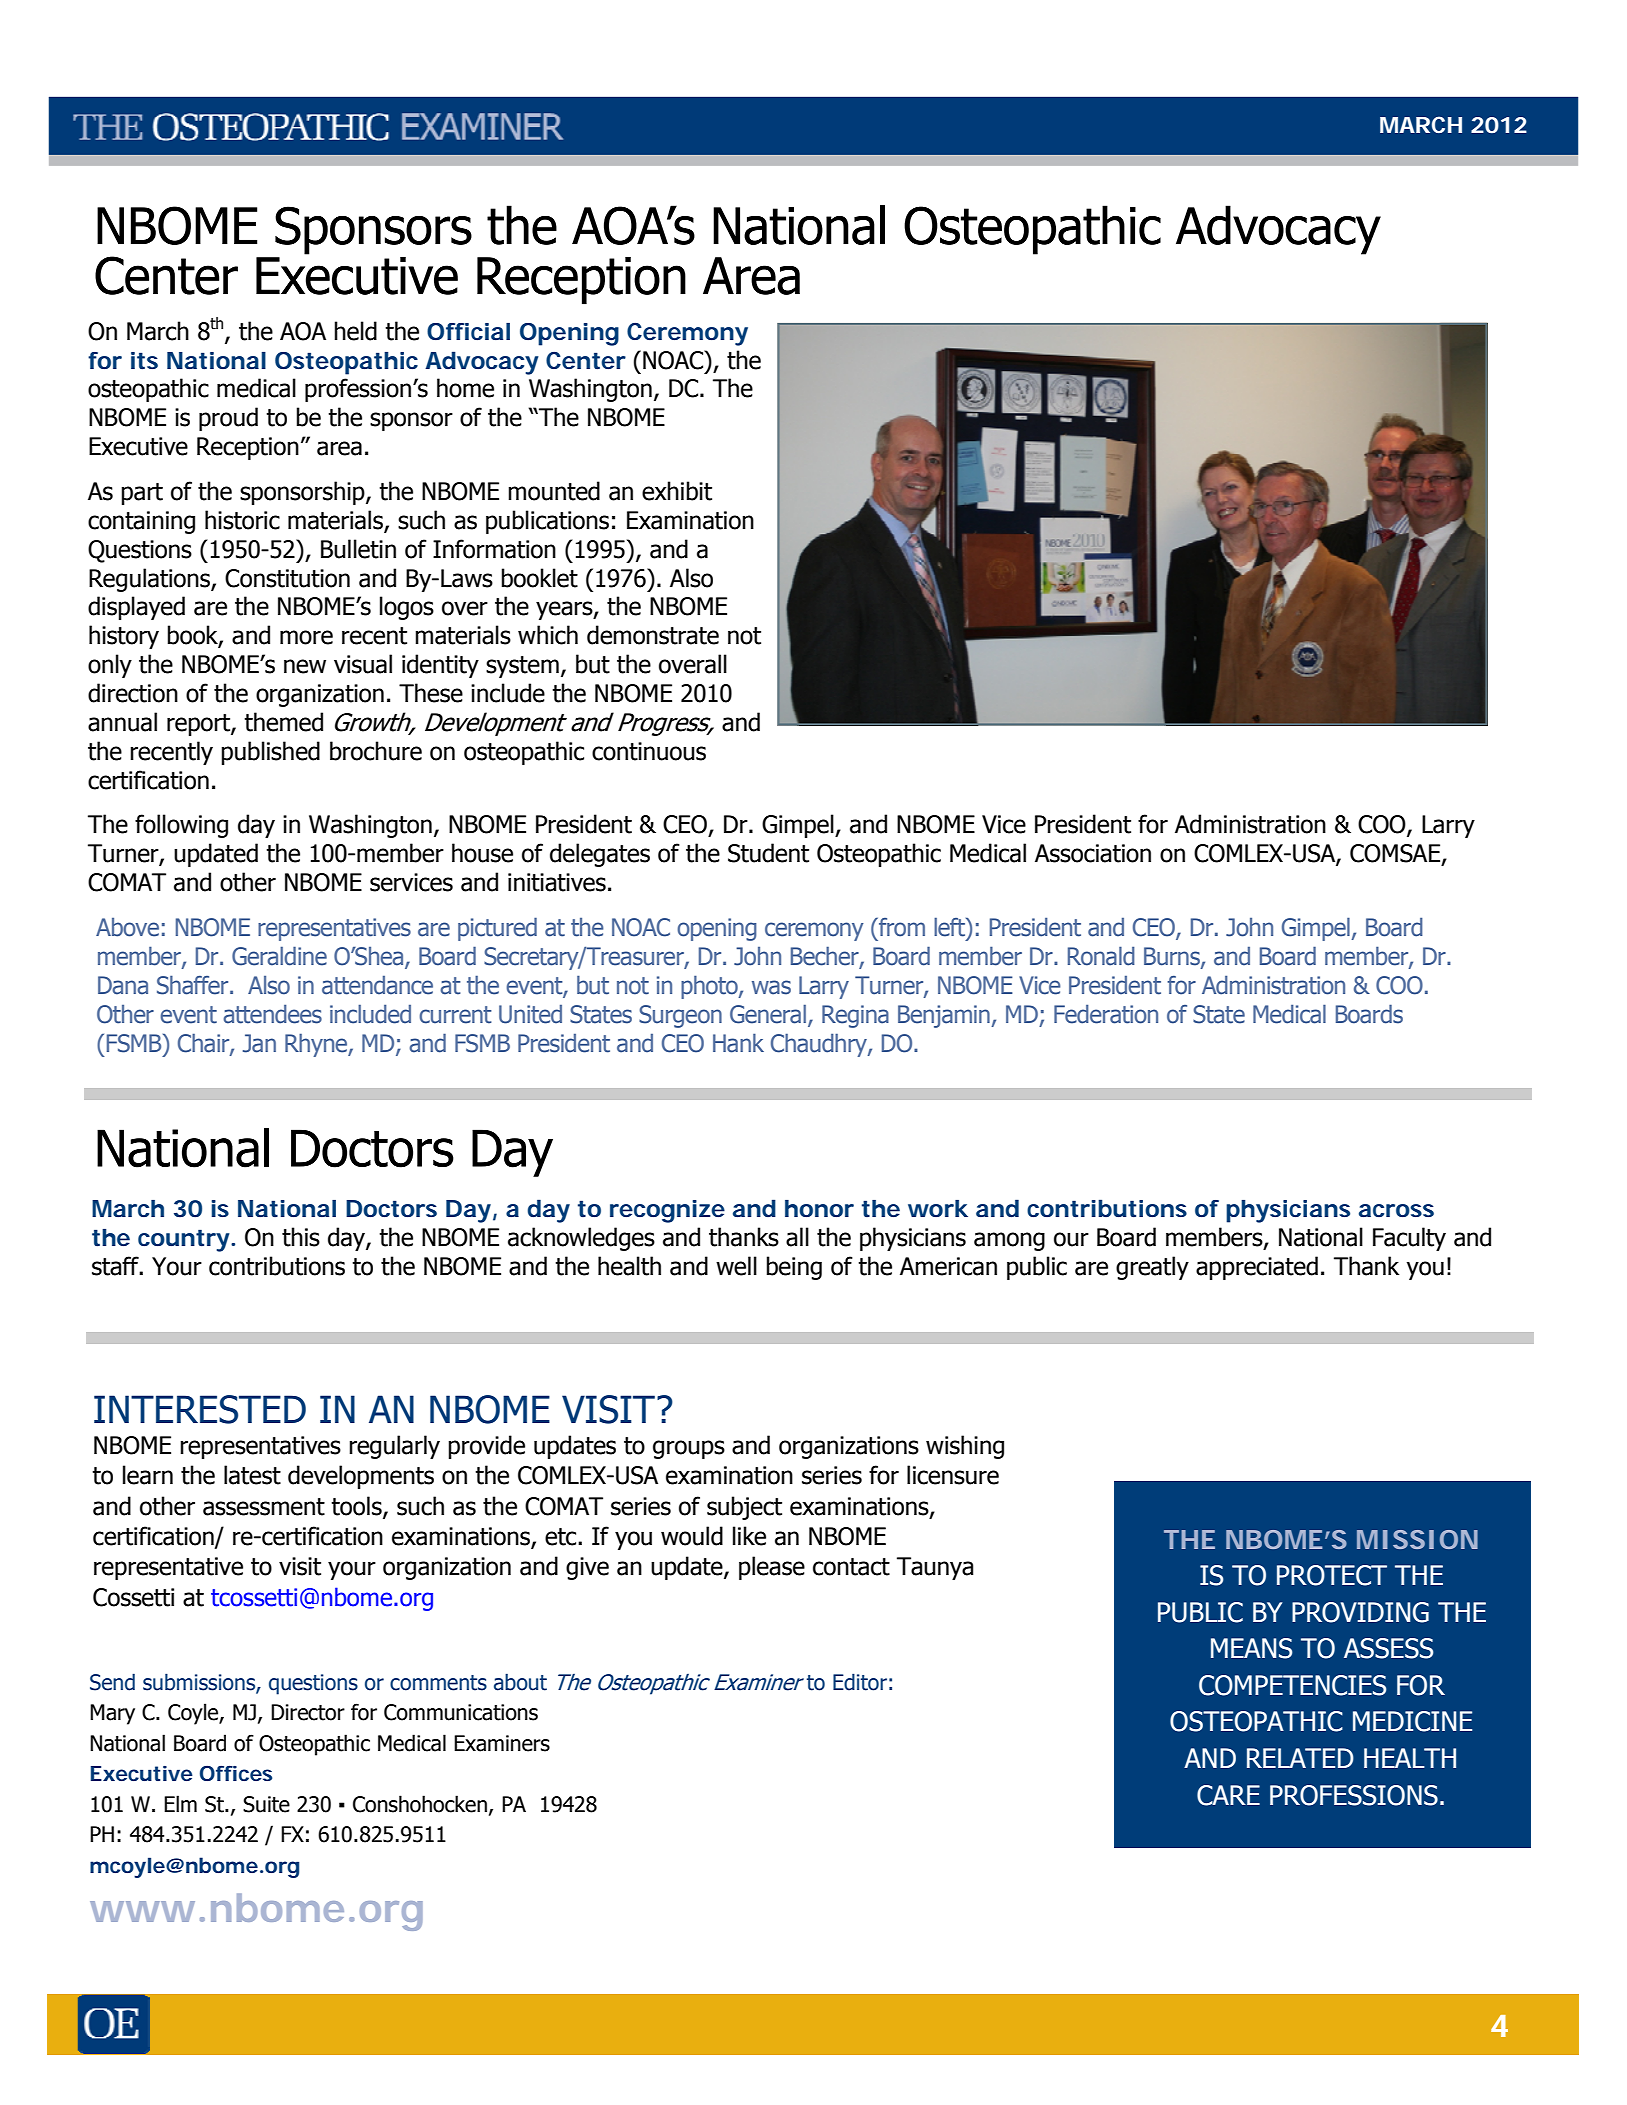 This document has height=2105, width=1627. What do you see at coordinates (860, 1682) in the document?
I see `Editor` at bounding box center [860, 1682].
